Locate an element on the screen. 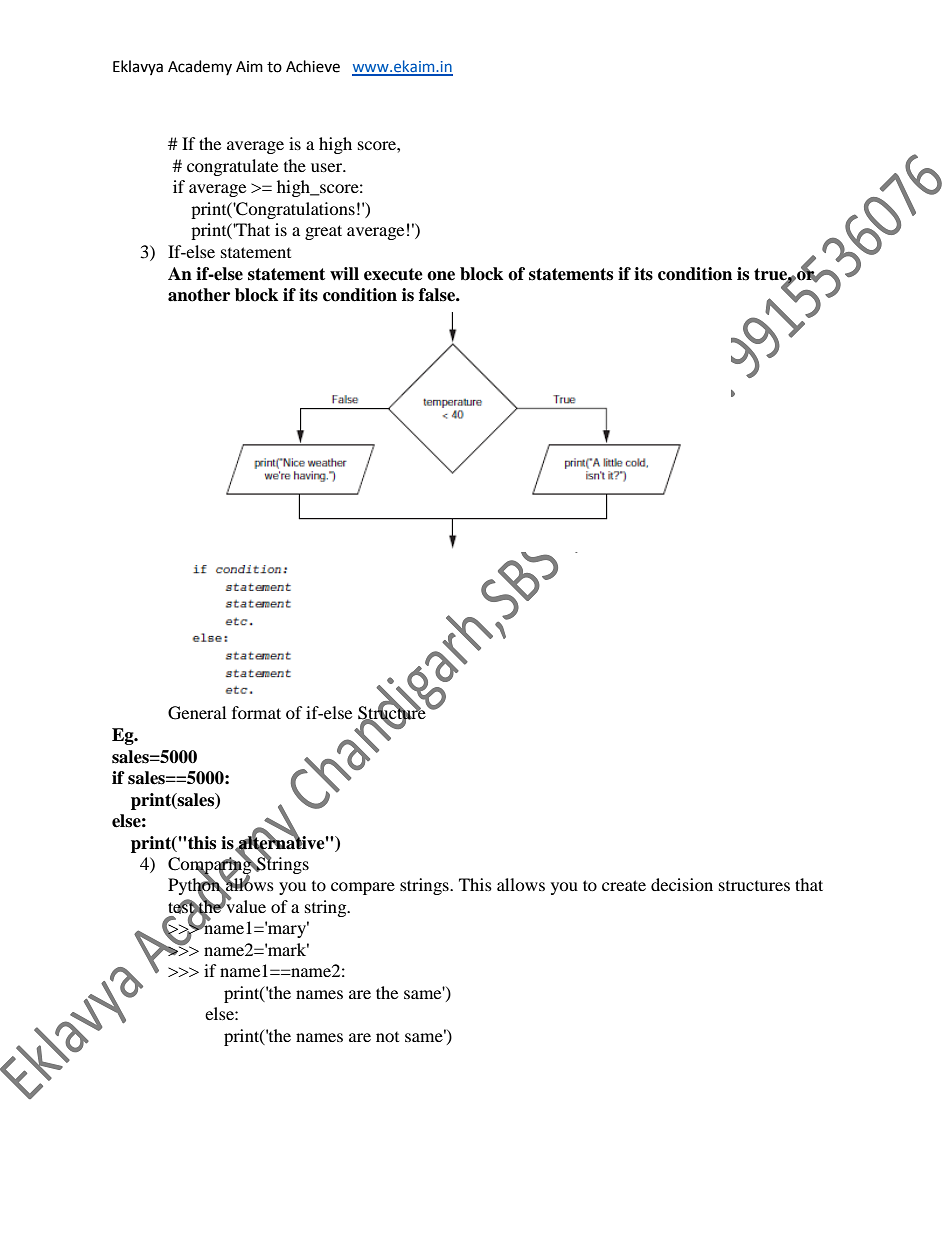 This screenshot has height=1233, width=952. great is located at coordinates (323, 232).
